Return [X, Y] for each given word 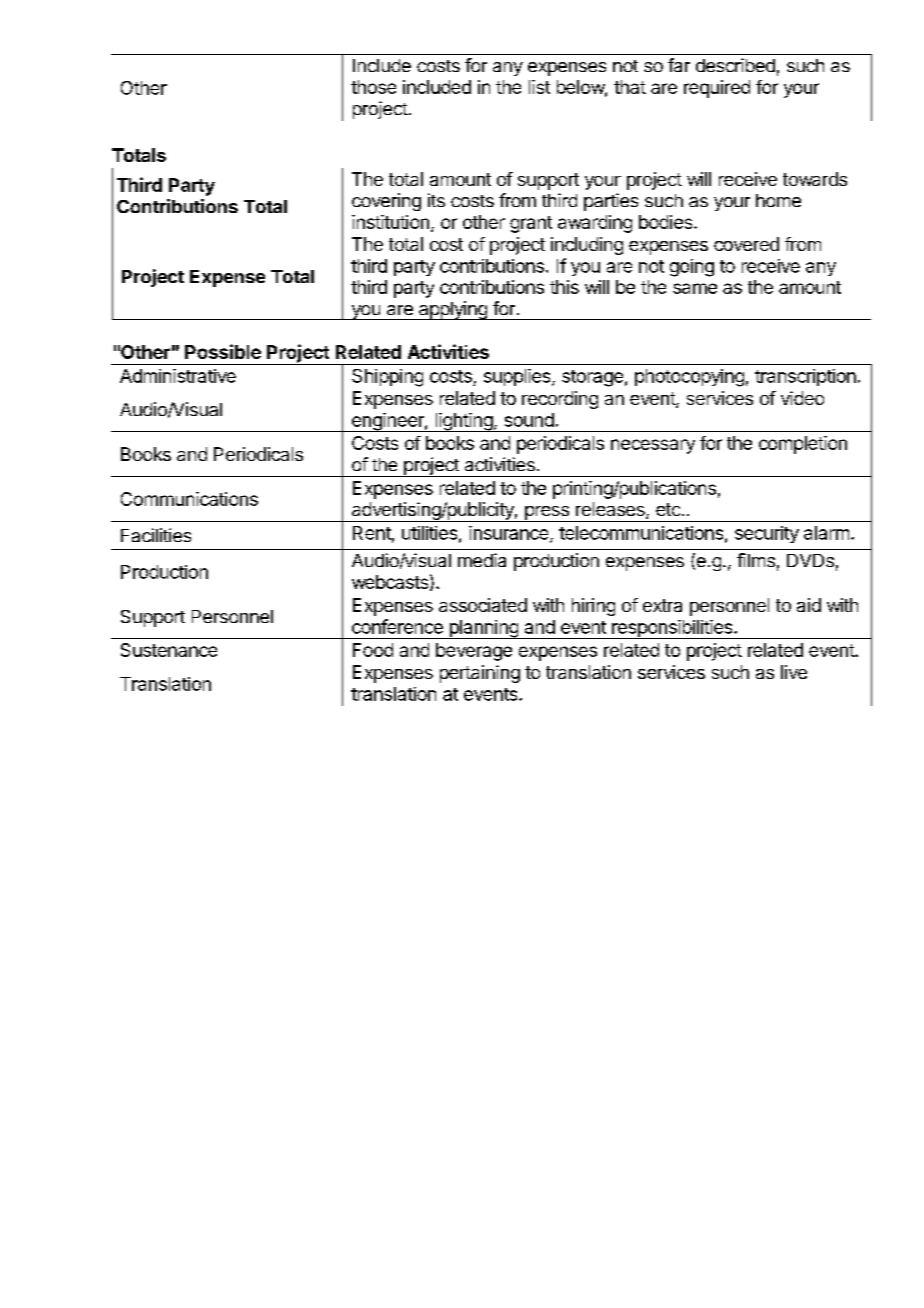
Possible [223, 351]
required [717, 89]
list [539, 87]
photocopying [689, 378]
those [373, 87]
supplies [518, 377]
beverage [474, 652]
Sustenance [169, 650]
